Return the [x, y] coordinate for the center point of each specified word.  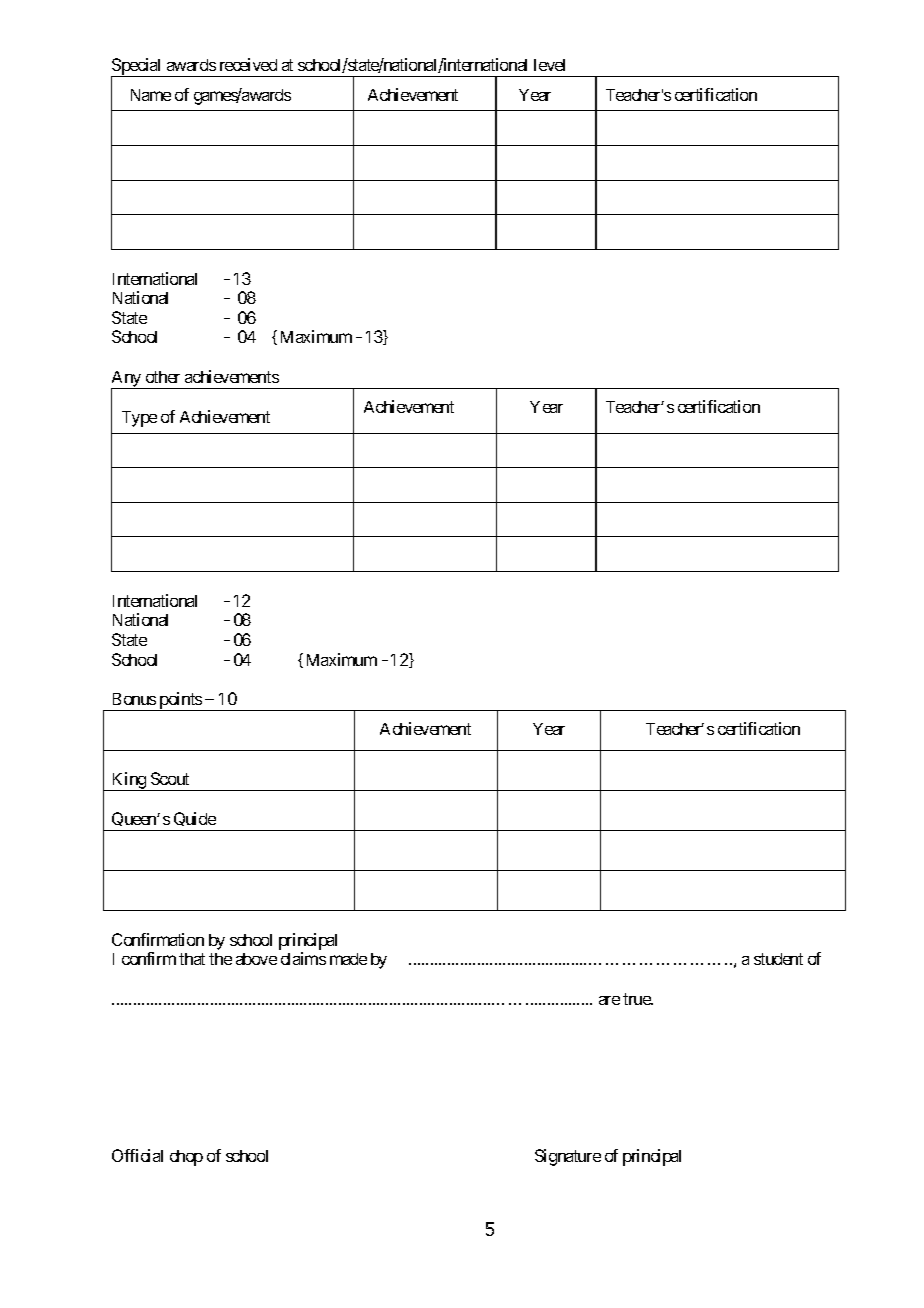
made [348, 959]
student [778, 959]
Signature [568, 1157]
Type [139, 419]
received [248, 64]
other [163, 377]
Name [151, 95]
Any [127, 380]
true [637, 999]
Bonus [134, 699]
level [549, 65]
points [180, 701]
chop [186, 1158]
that [192, 959]
